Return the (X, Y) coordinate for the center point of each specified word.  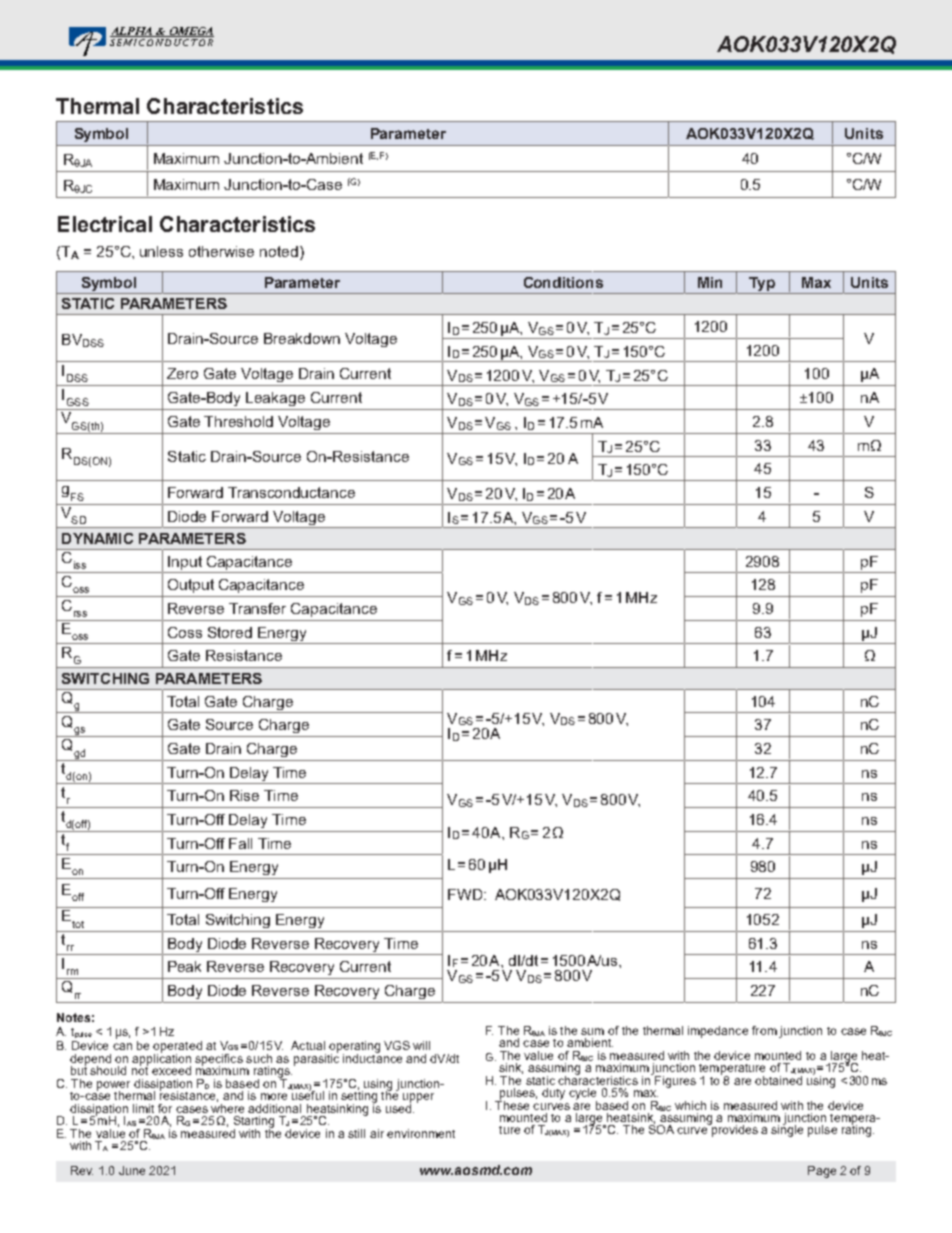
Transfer (257, 608)
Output (191, 586)
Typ (762, 285)
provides (733, 1130)
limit (143, 1108)
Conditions (563, 282)
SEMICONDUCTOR (162, 41)
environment (421, 1133)
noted (279, 251)
